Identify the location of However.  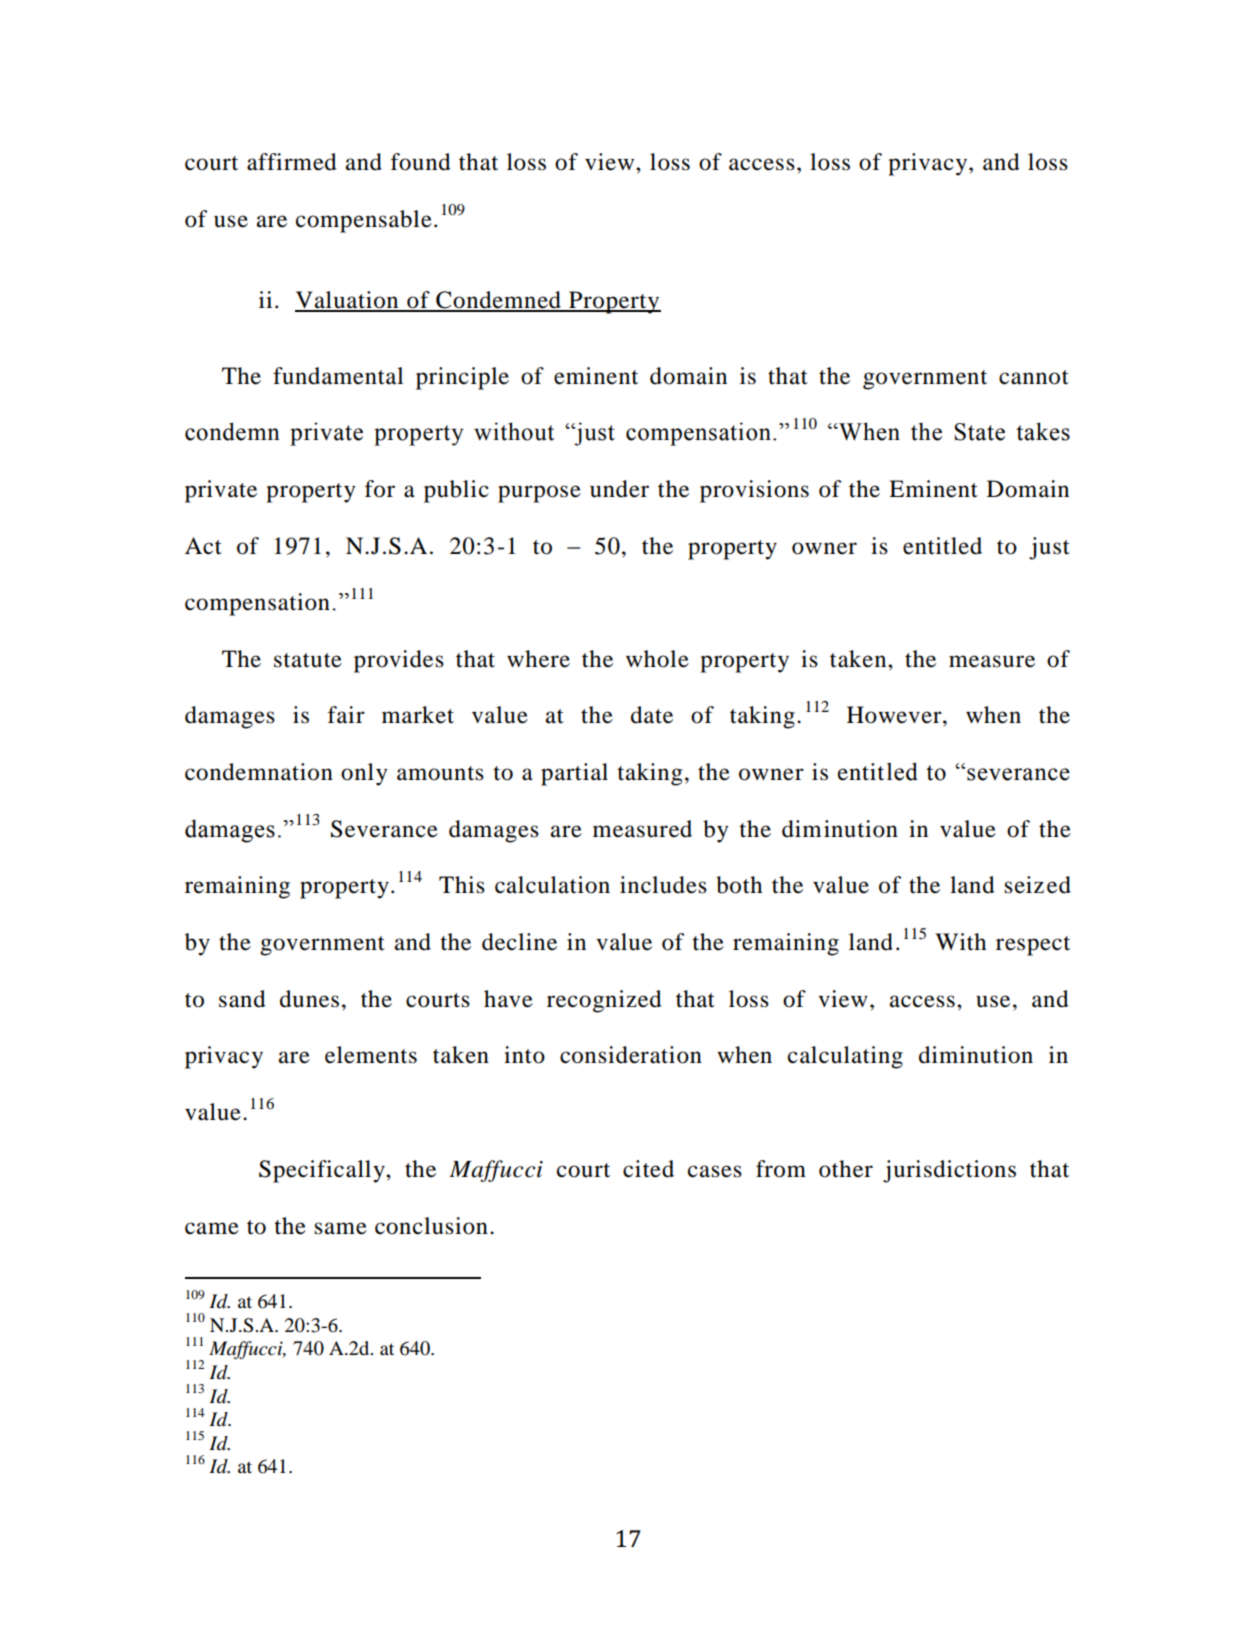
(895, 715).
